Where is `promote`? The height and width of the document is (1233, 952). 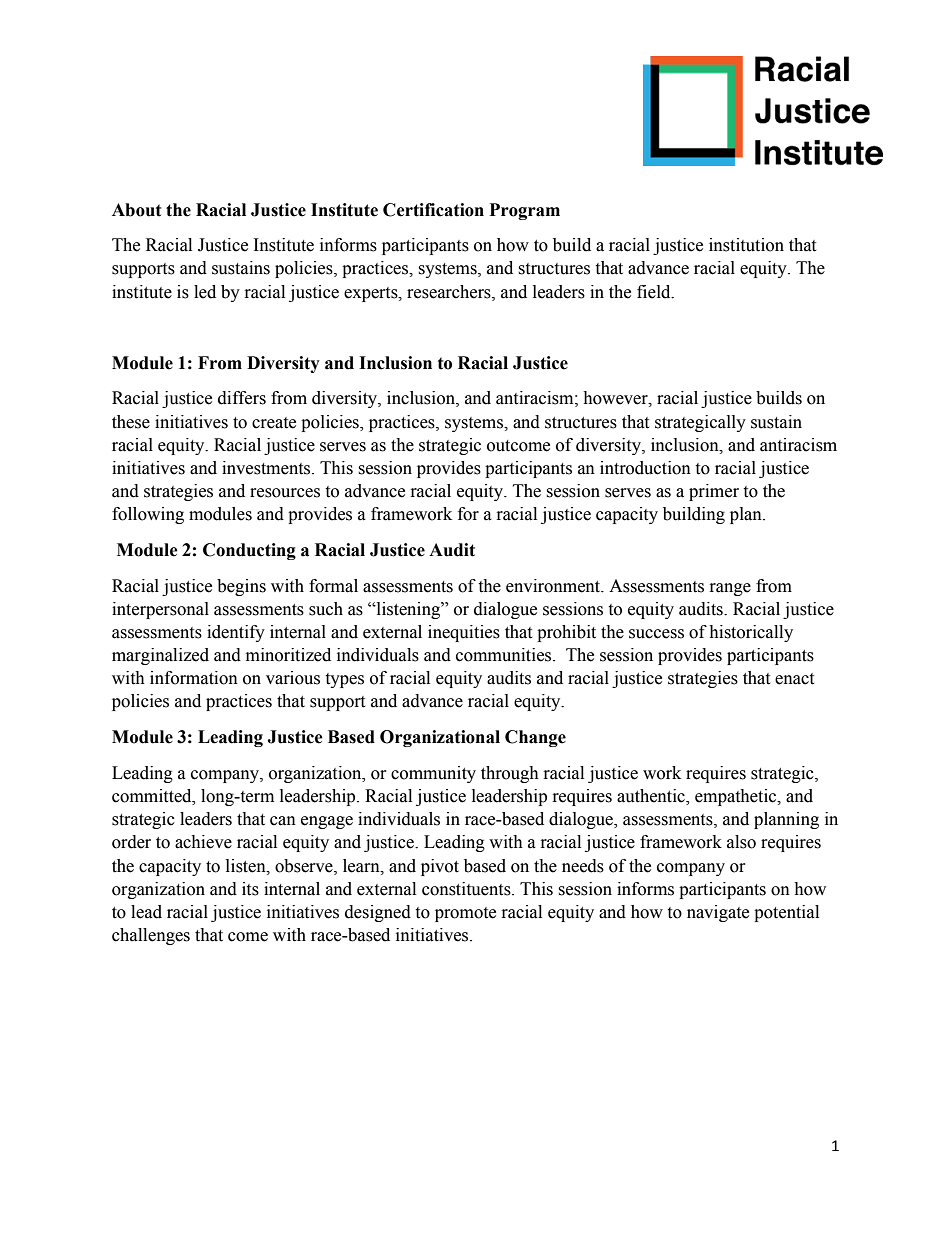 promote is located at coordinates (465, 914).
